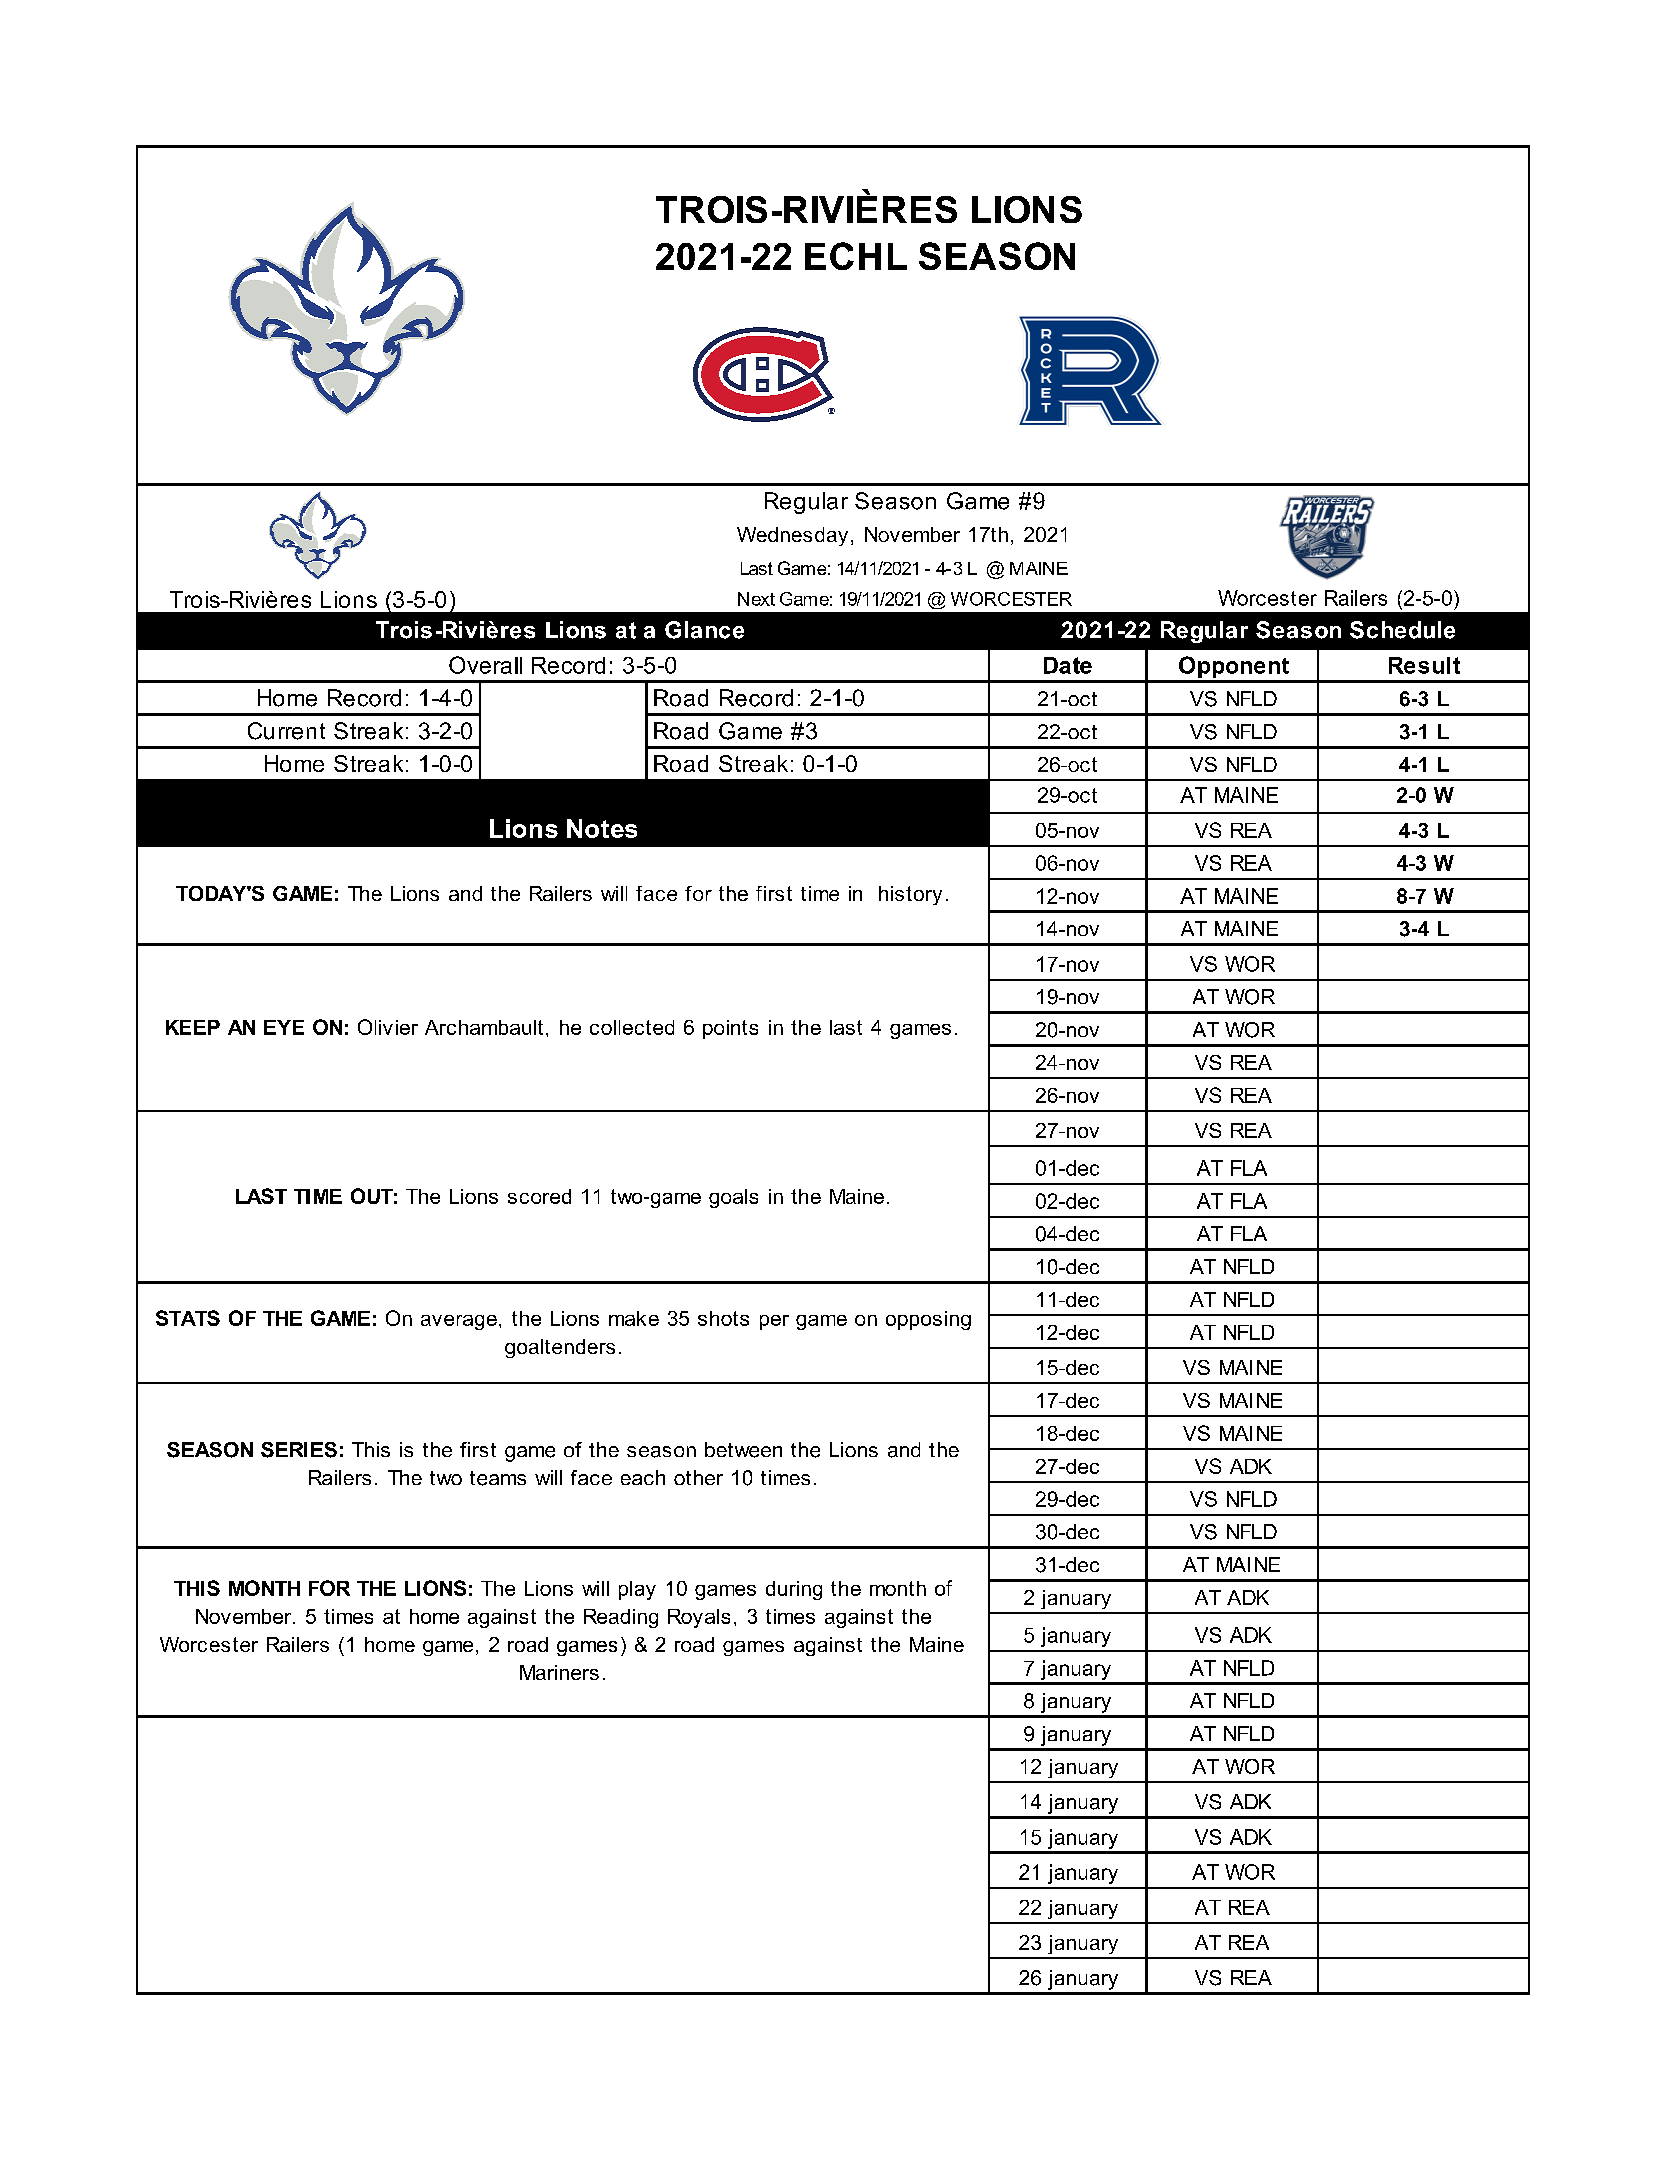 This screenshot has width=1670, height=2161. I want to click on EYE, so click(284, 1027).
